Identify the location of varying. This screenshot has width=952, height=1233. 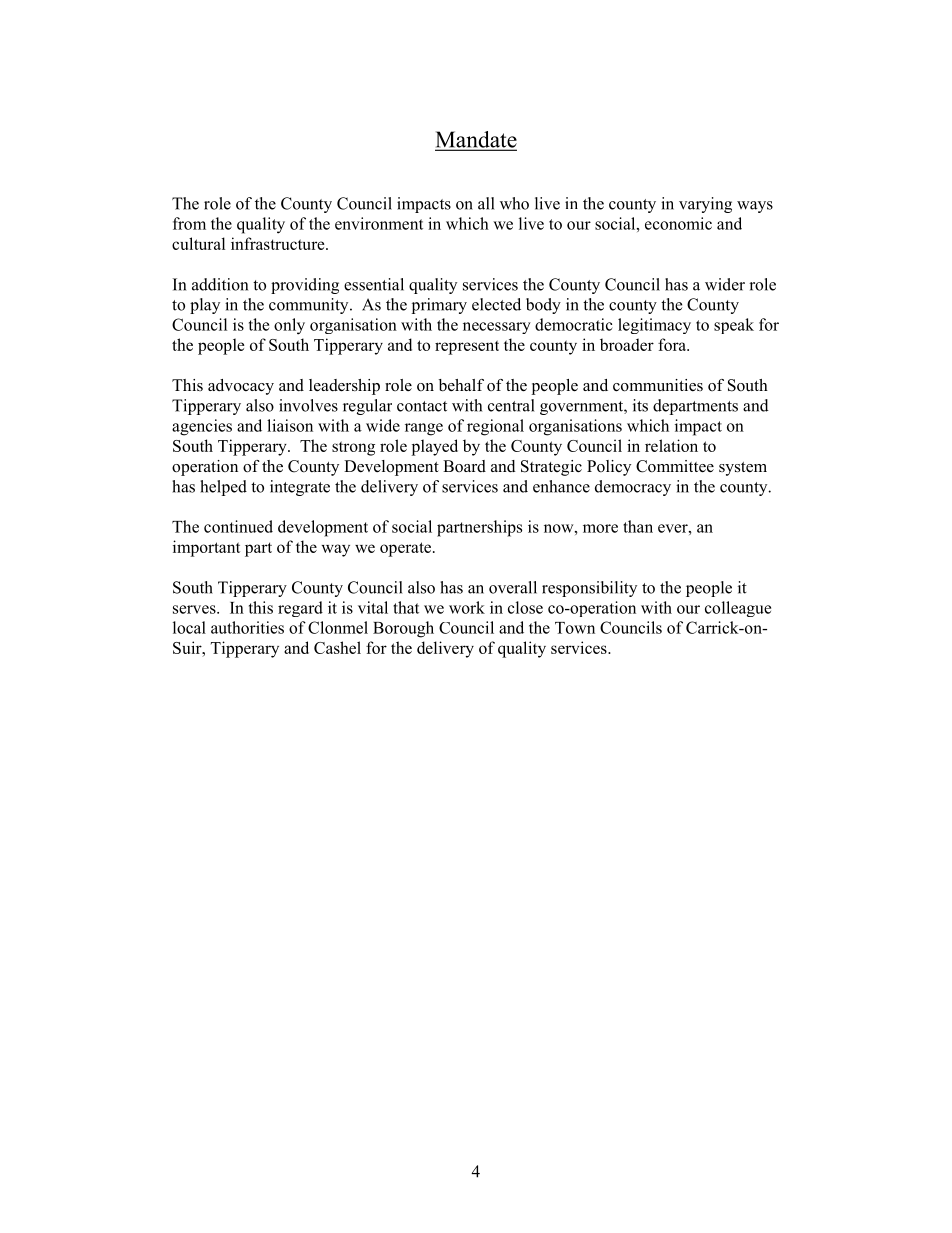
(705, 205).
